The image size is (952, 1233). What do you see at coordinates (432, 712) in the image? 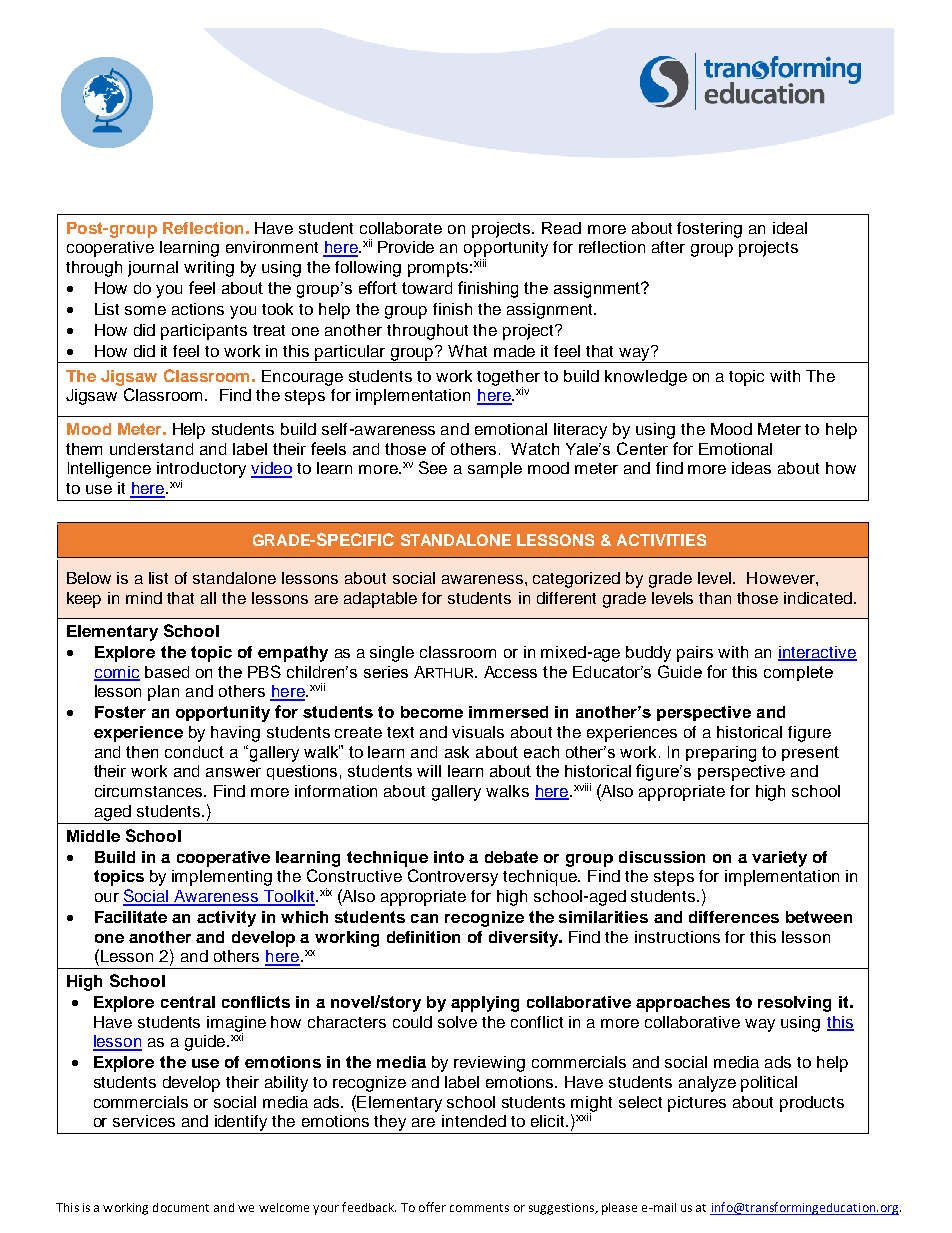
I see `become` at bounding box center [432, 712].
